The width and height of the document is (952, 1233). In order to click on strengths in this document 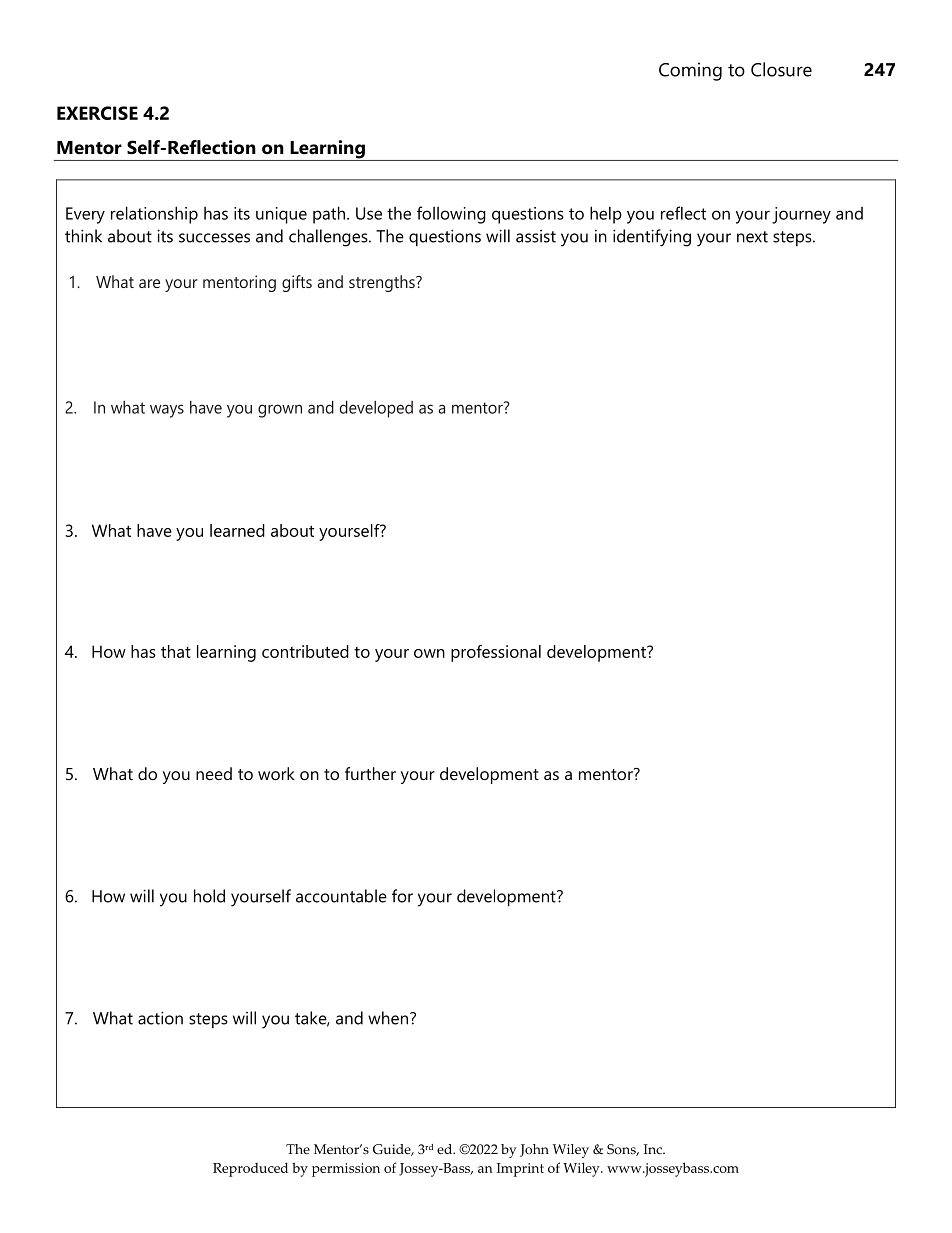, I will do `click(383, 283)`.
